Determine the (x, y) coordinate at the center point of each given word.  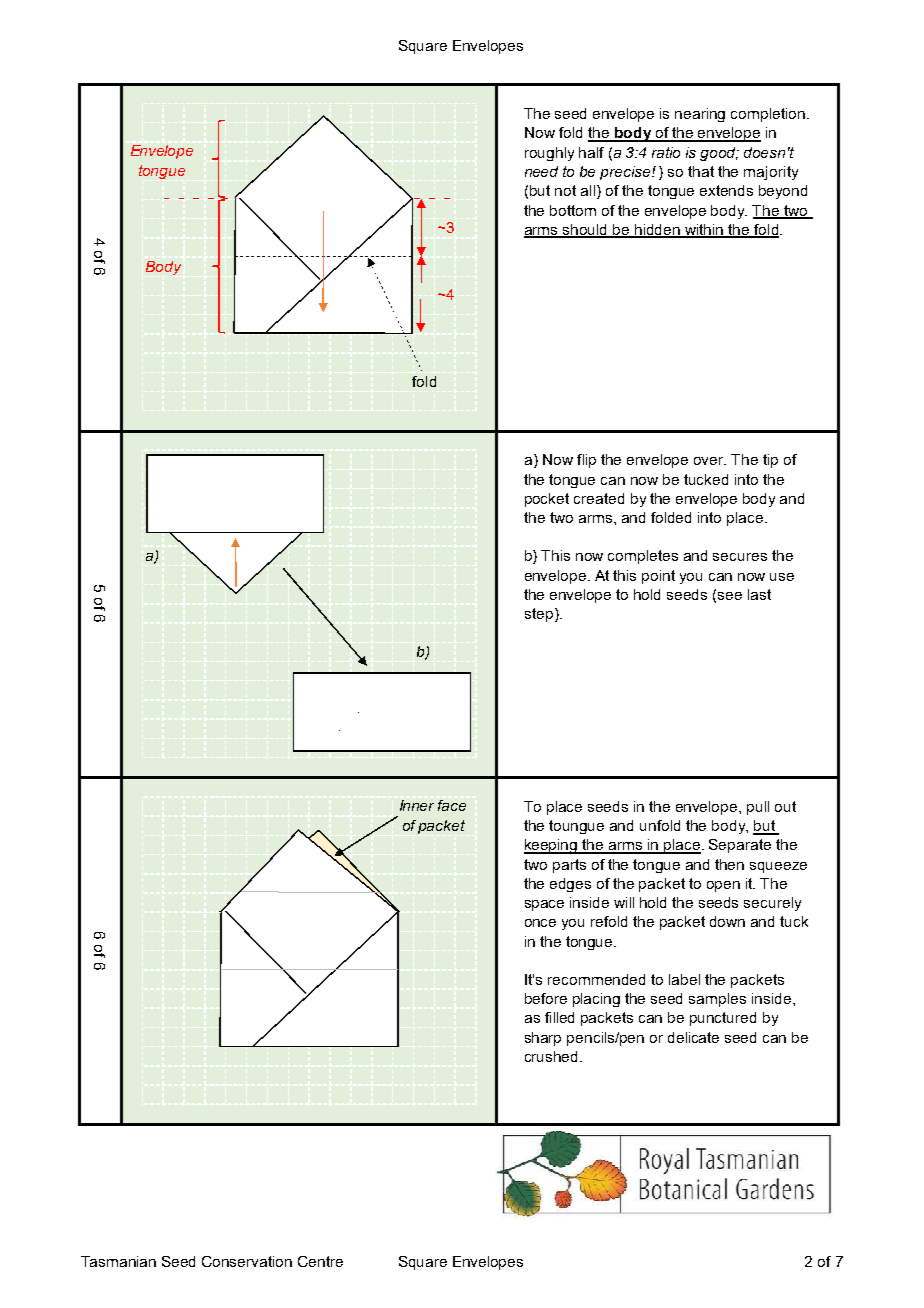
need (541, 171)
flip (586, 461)
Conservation (247, 1261)
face (452, 805)
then (729, 864)
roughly (549, 154)
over (710, 461)
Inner (417, 805)
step (539, 615)
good (719, 154)
